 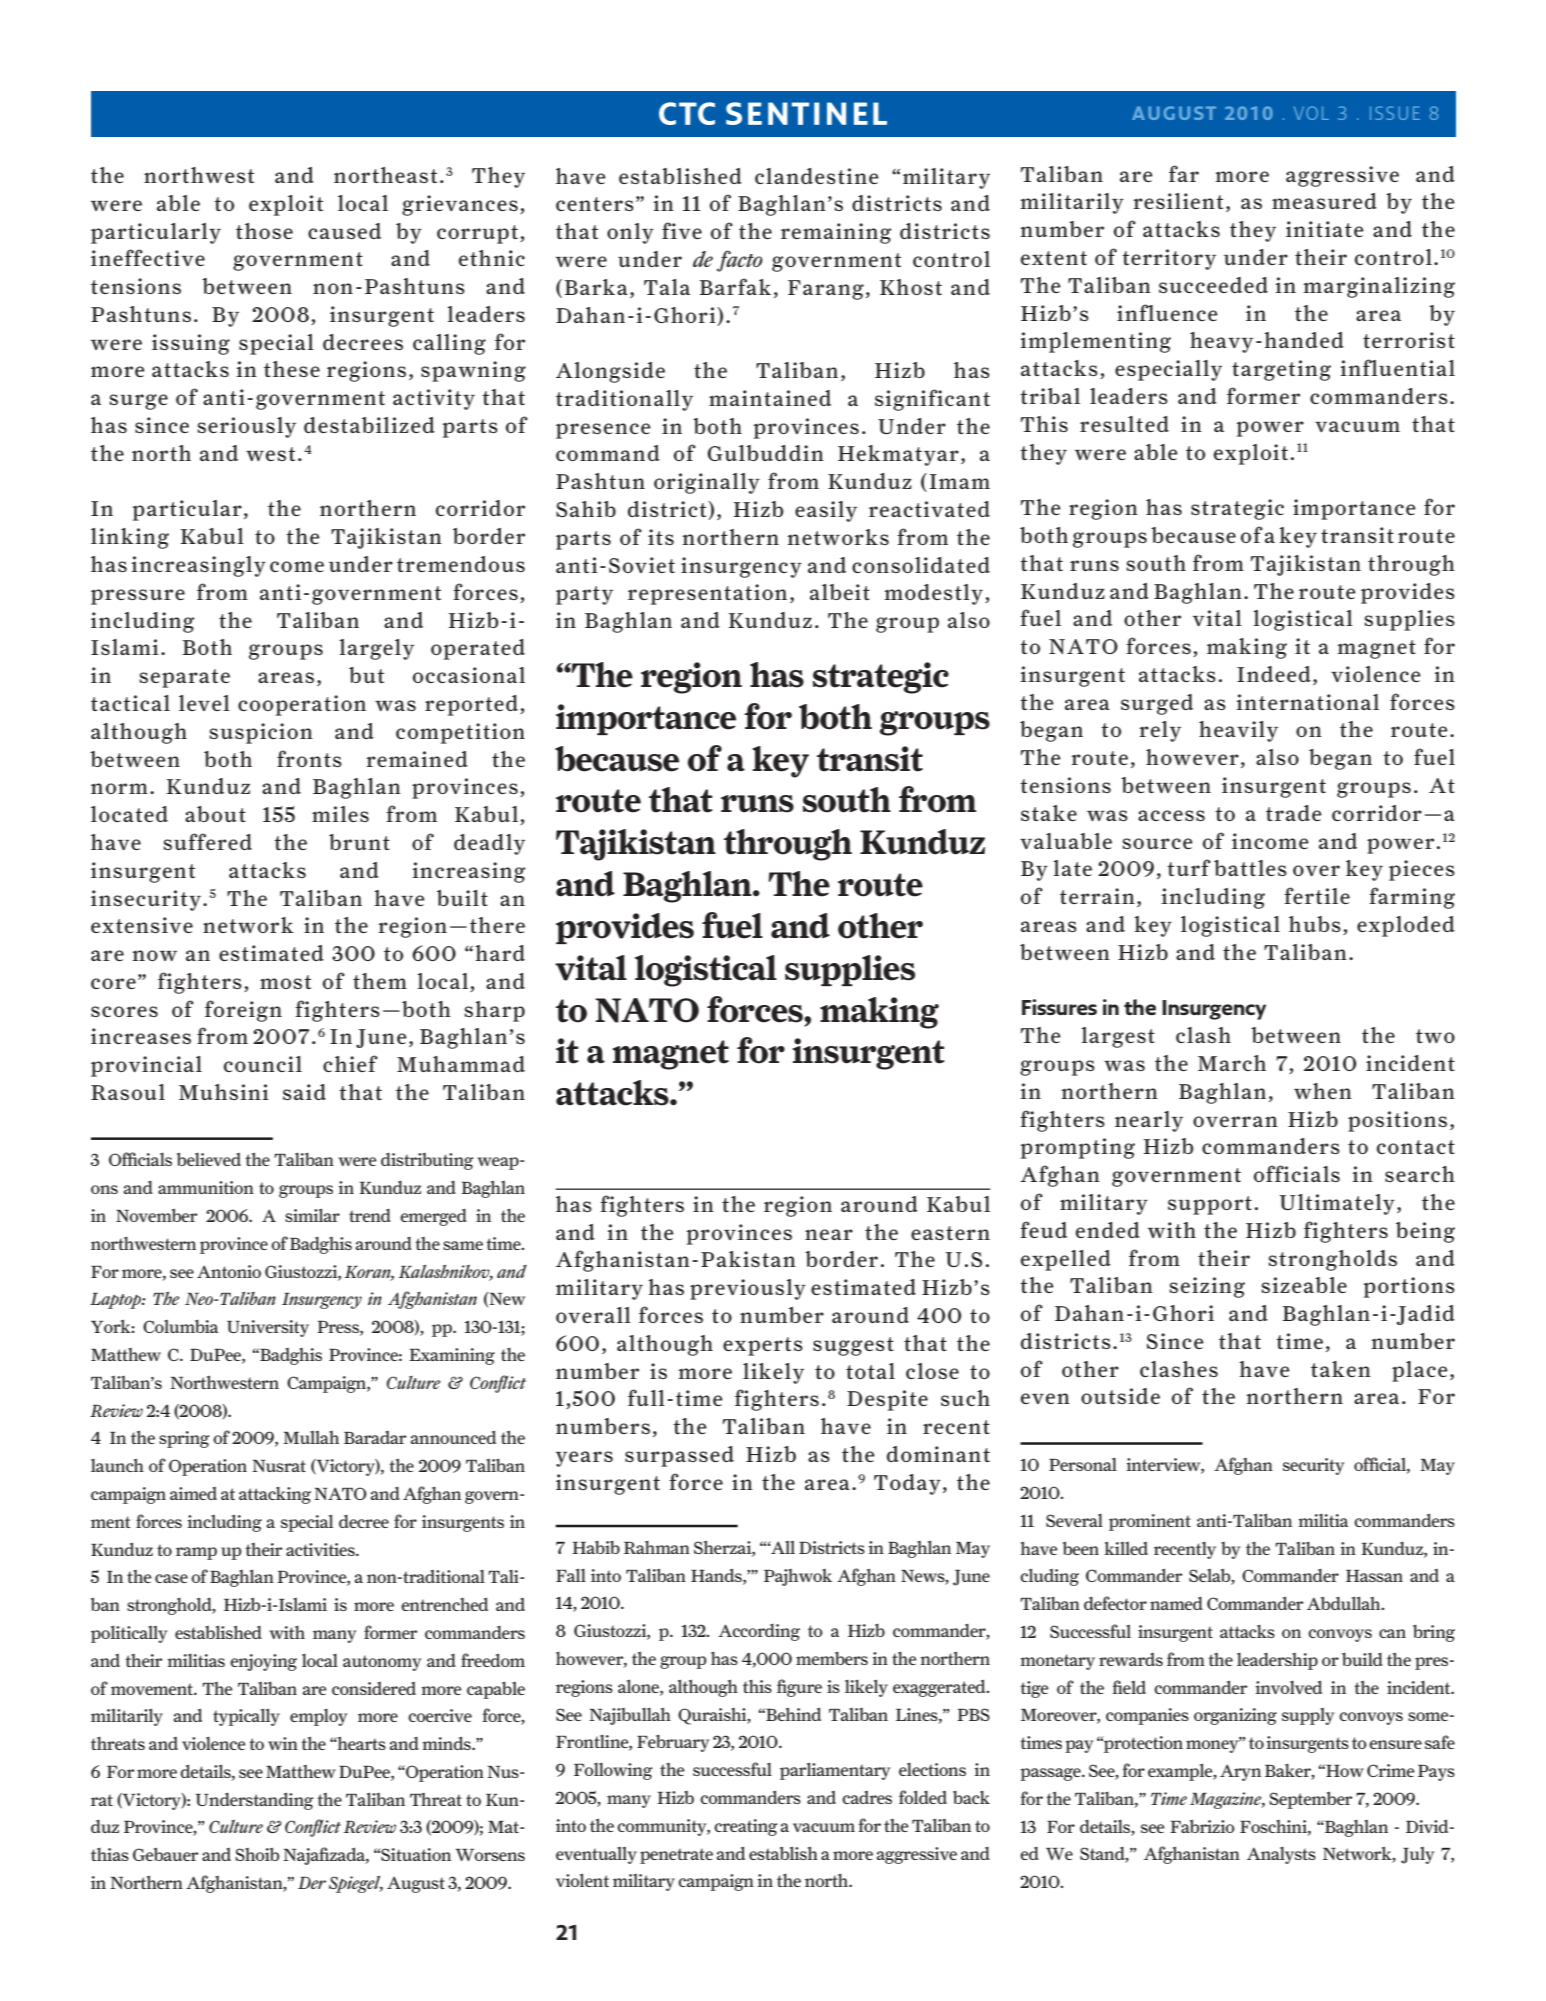 I want to click on Indeed, so click(x=1274, y=674).
